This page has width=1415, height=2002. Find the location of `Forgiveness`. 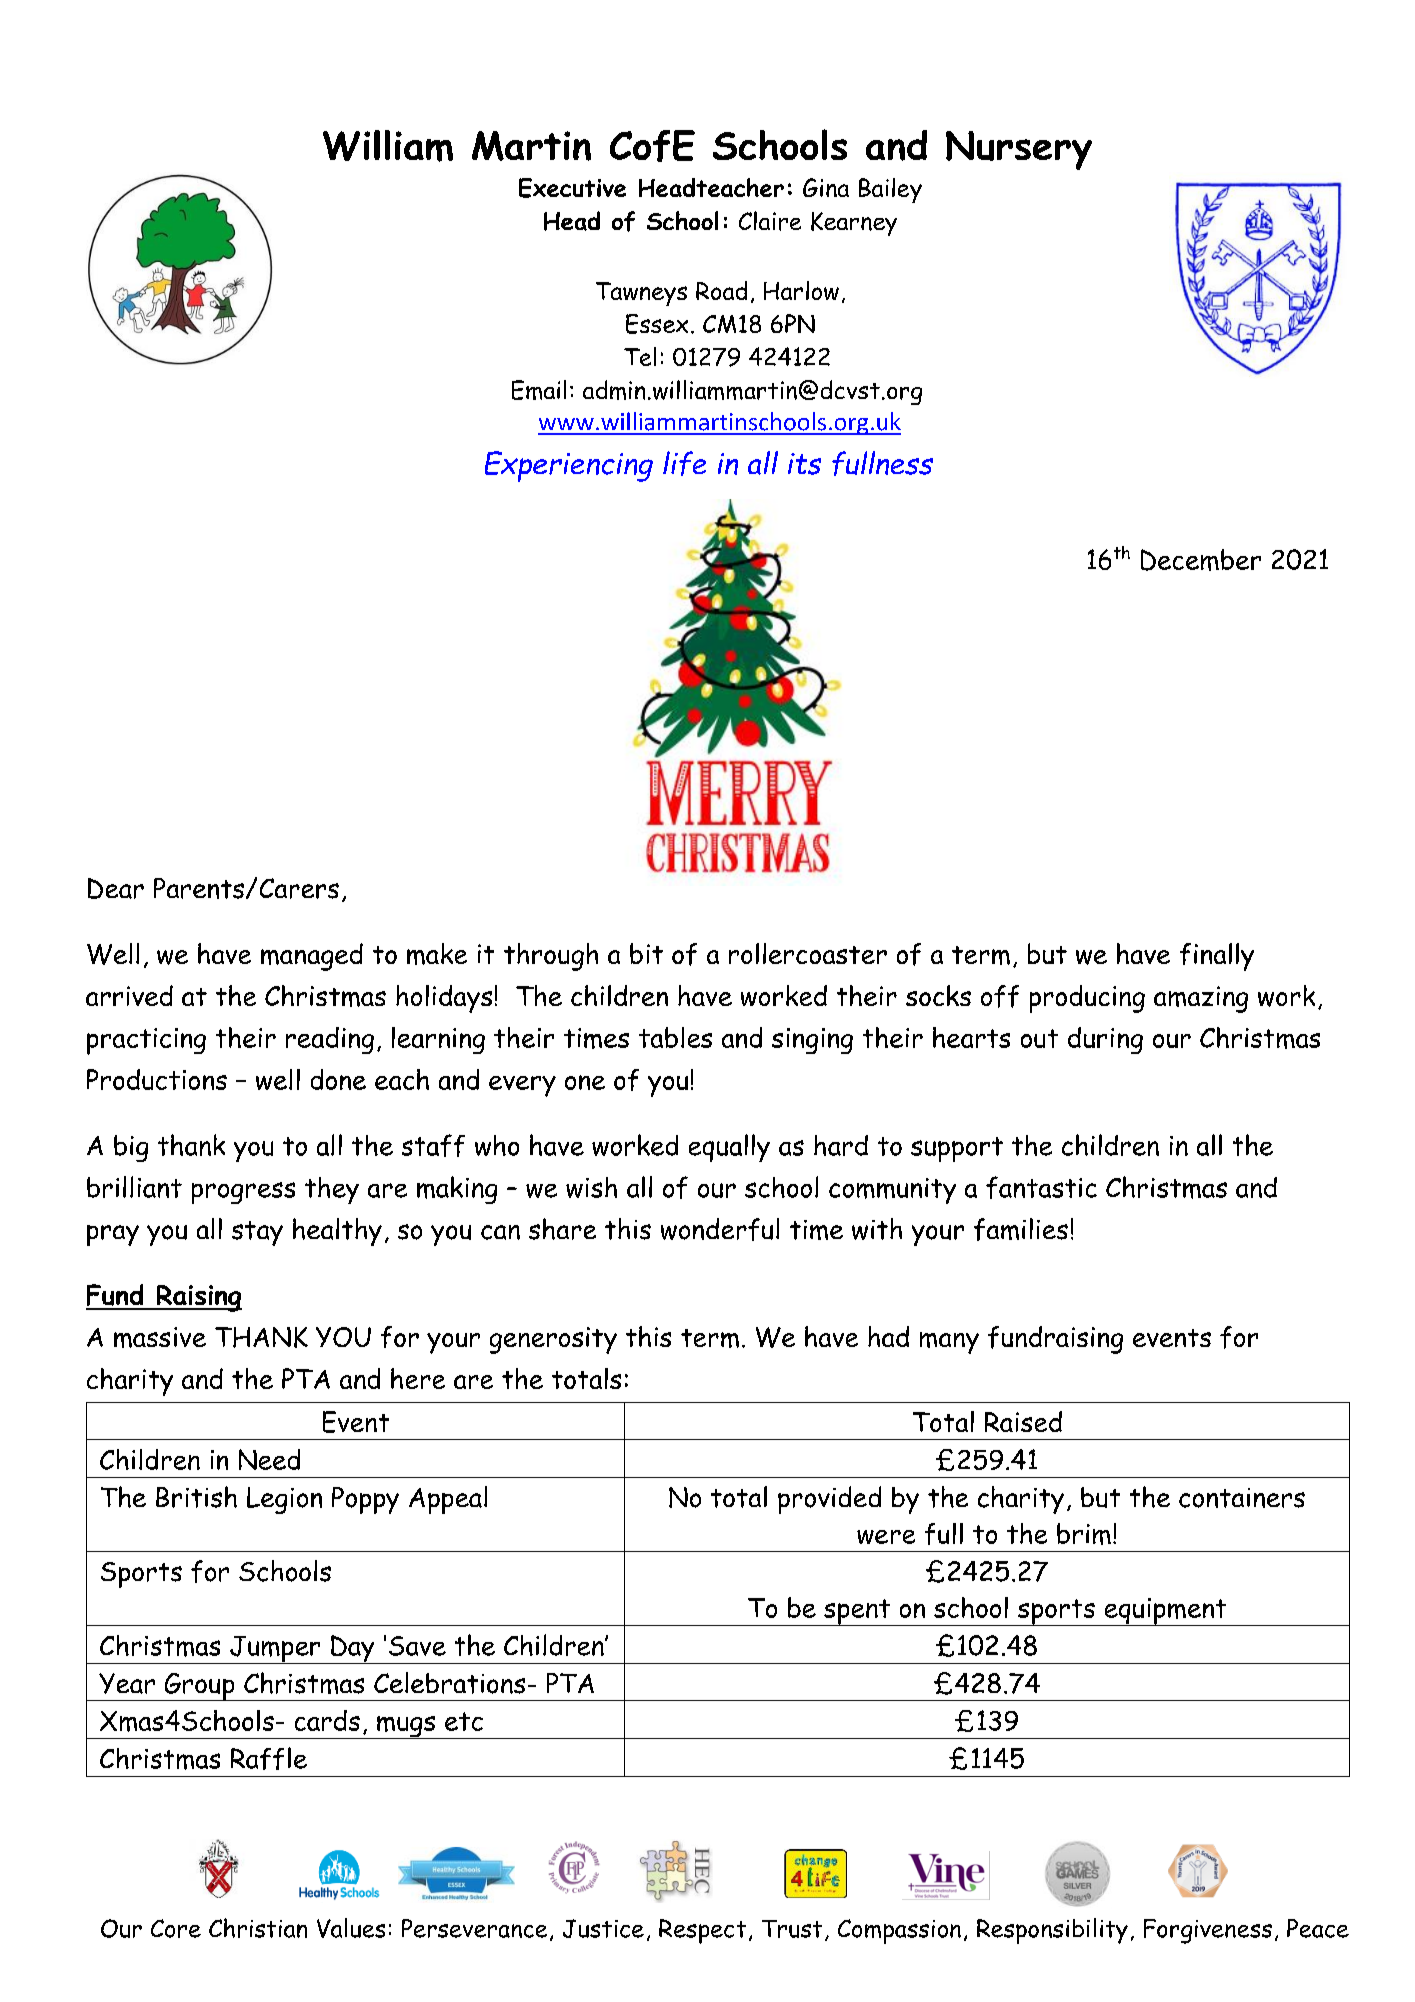

Forgiveness is located at coordinates (1208, 1931).
